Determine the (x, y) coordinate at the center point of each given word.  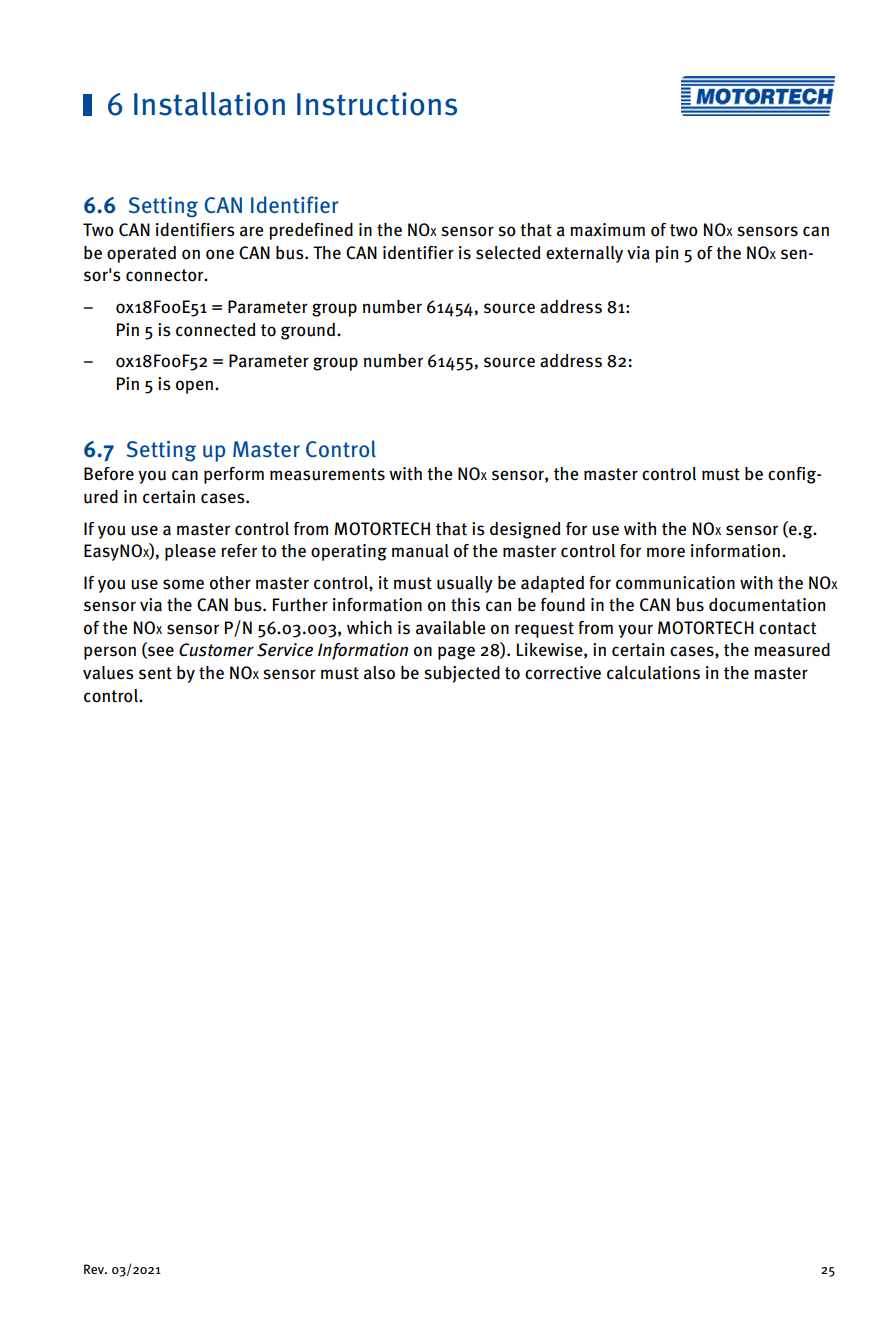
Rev (95, 1269)
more (666, 552)
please (190, 552)
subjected (462, 674)
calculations (653, 673)
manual (420, 551)
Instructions (377, 104)
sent (155, 673)
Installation (209, 104)
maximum (607, 230)
